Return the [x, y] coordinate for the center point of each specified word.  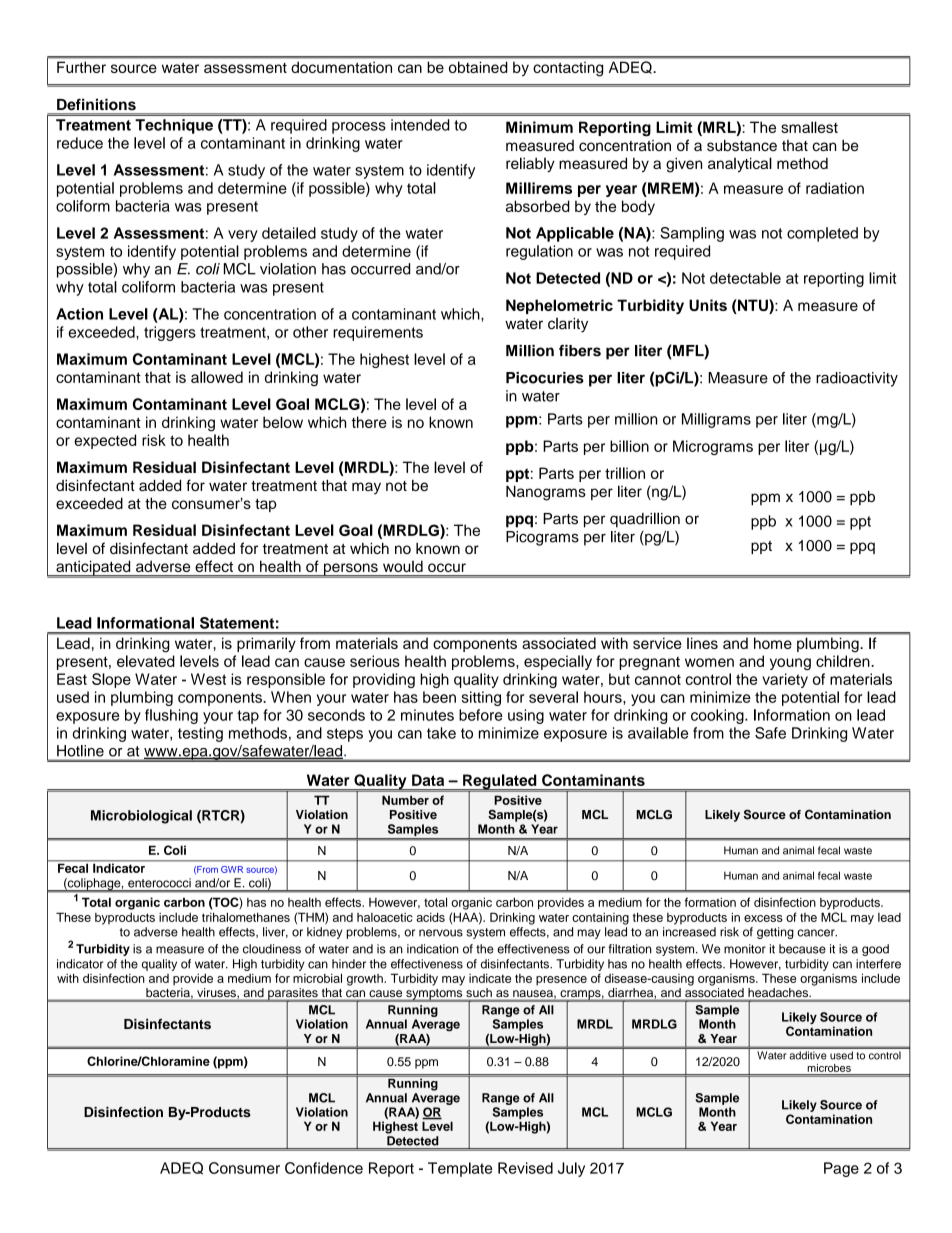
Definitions [96, 104]
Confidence [324, 1168]
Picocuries [545, 378]
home [773, 643]
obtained [478, 67]
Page [841, 1169]
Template [460, 1169]
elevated [146, 661]
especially [558, 662]
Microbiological [141, 817]
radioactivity [857, 379]
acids [430, 917]
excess [763, 918]
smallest [809, 127]
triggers [170, 333]
